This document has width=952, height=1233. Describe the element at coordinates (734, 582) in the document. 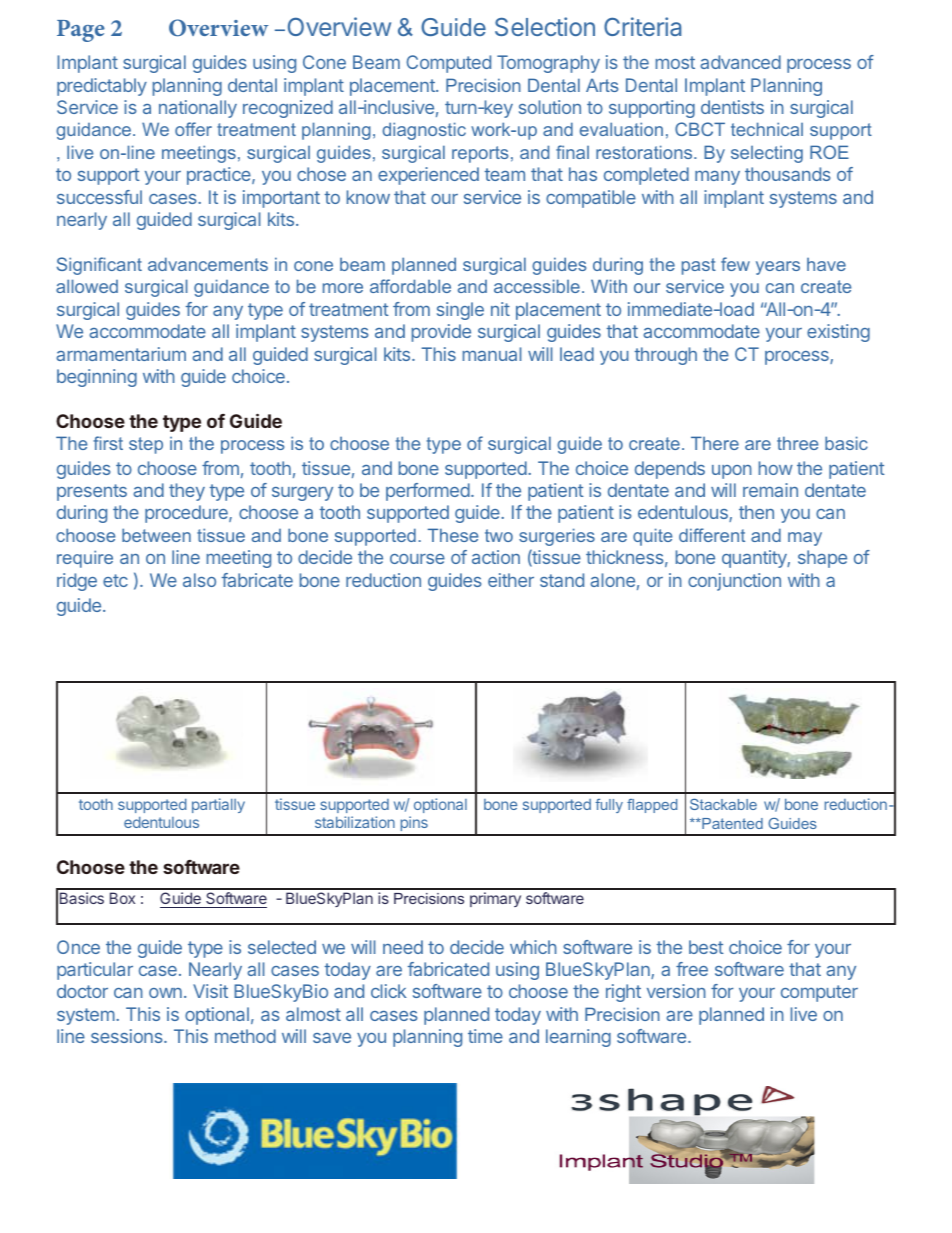

I see `conjunction` at that location.
